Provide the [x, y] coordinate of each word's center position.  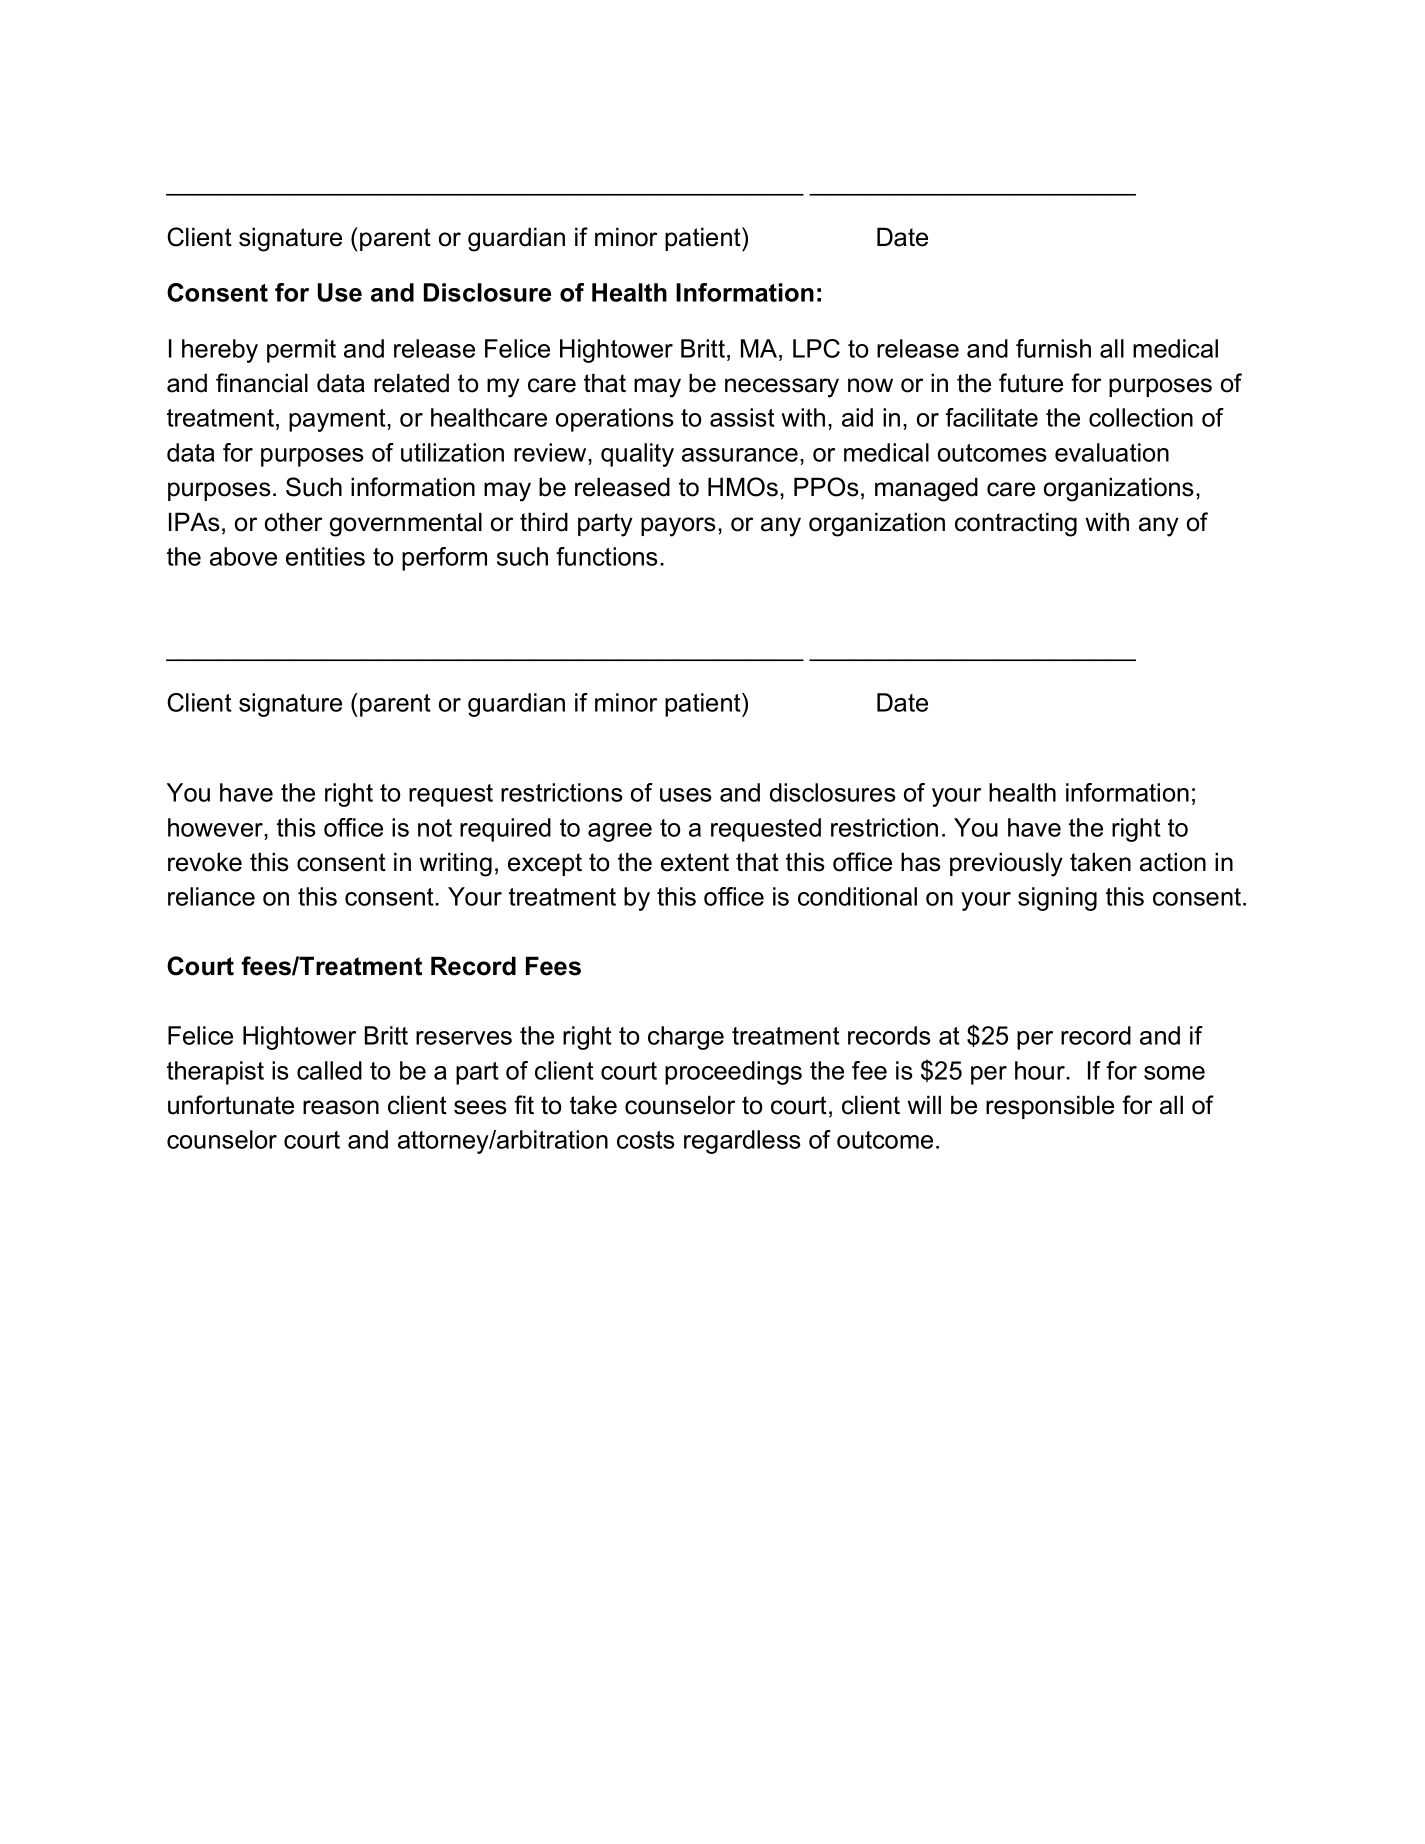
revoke [205, 862]
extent [695, 862]
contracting [1016, 524]
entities [325, 556]
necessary [782, 388]
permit [301, 351]
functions [607, 556]
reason [341, 1107]
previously [1006, 864]
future [1031, 383]
